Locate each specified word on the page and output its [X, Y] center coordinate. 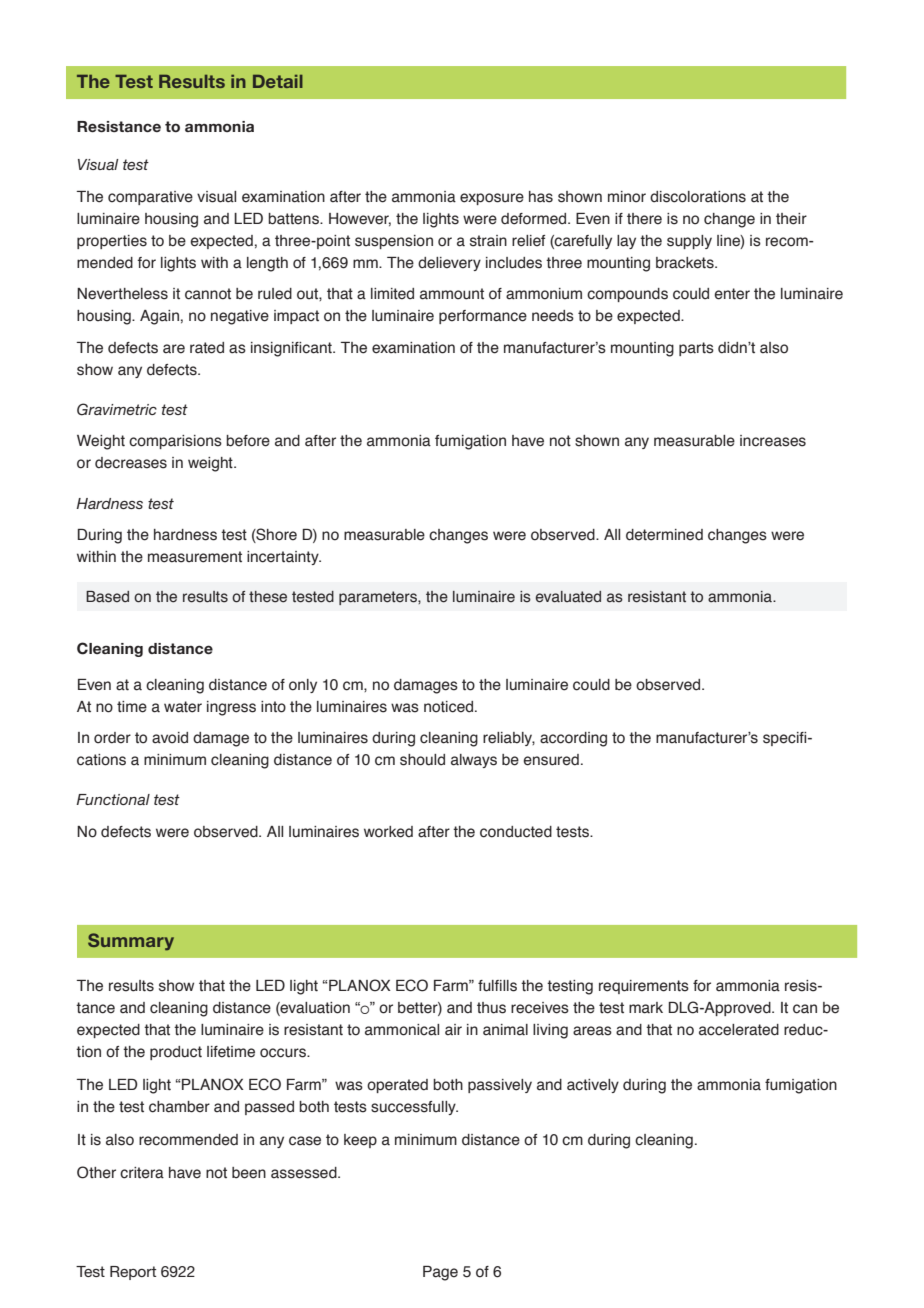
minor [627, 197]
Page [440, 1273]
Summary [131, 942]
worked [388, 832]
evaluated [568, 597]
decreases [131, 463]
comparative [150, 198]
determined [664, 535]
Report [133, 1273]
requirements [644, 987]
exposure [492, 199]
